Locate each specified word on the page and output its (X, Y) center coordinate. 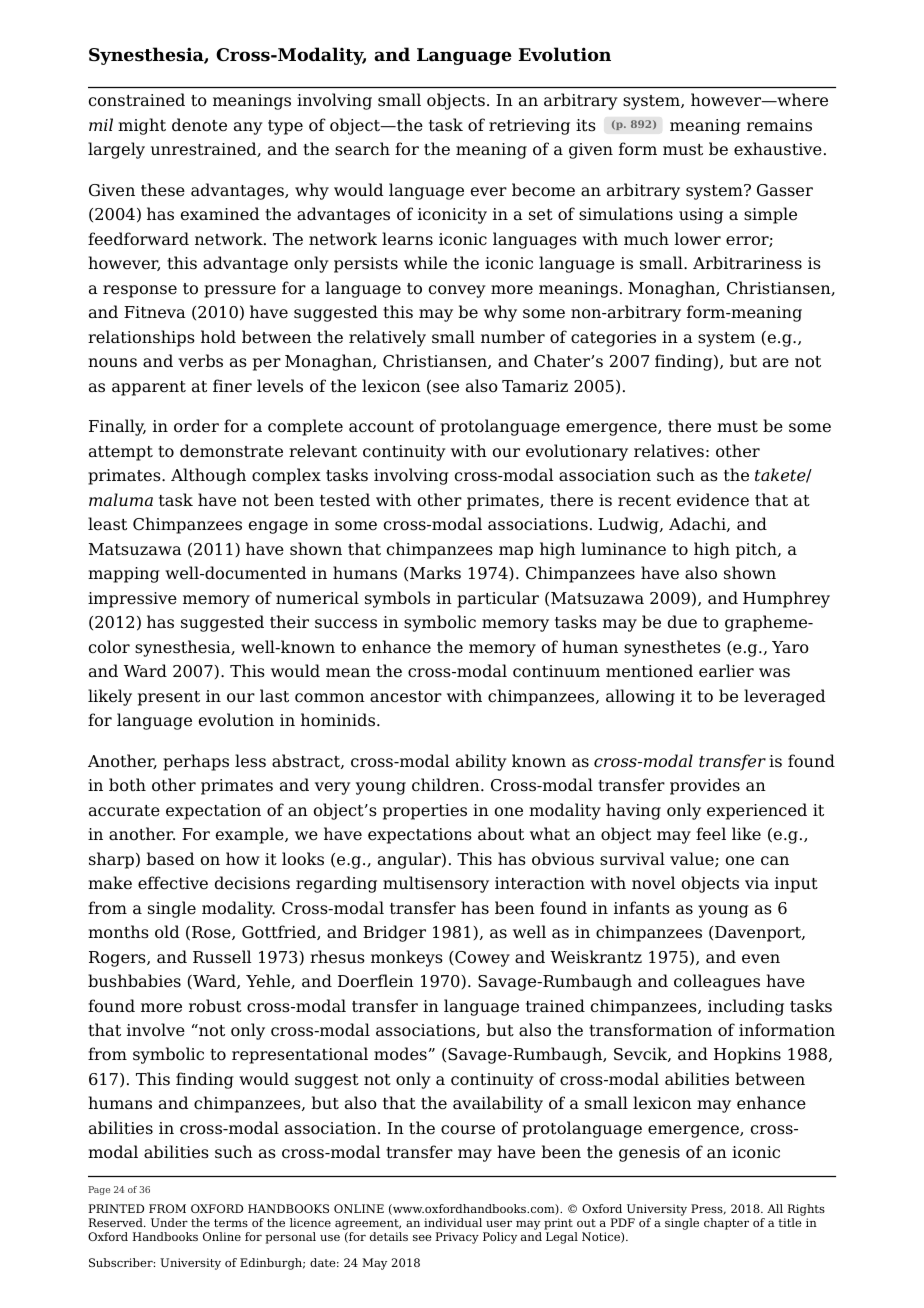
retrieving (529, 127)
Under (169, 1222)
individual (453, 1222)
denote (199, 125)
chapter (726, 1224)
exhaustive (778, 149)
